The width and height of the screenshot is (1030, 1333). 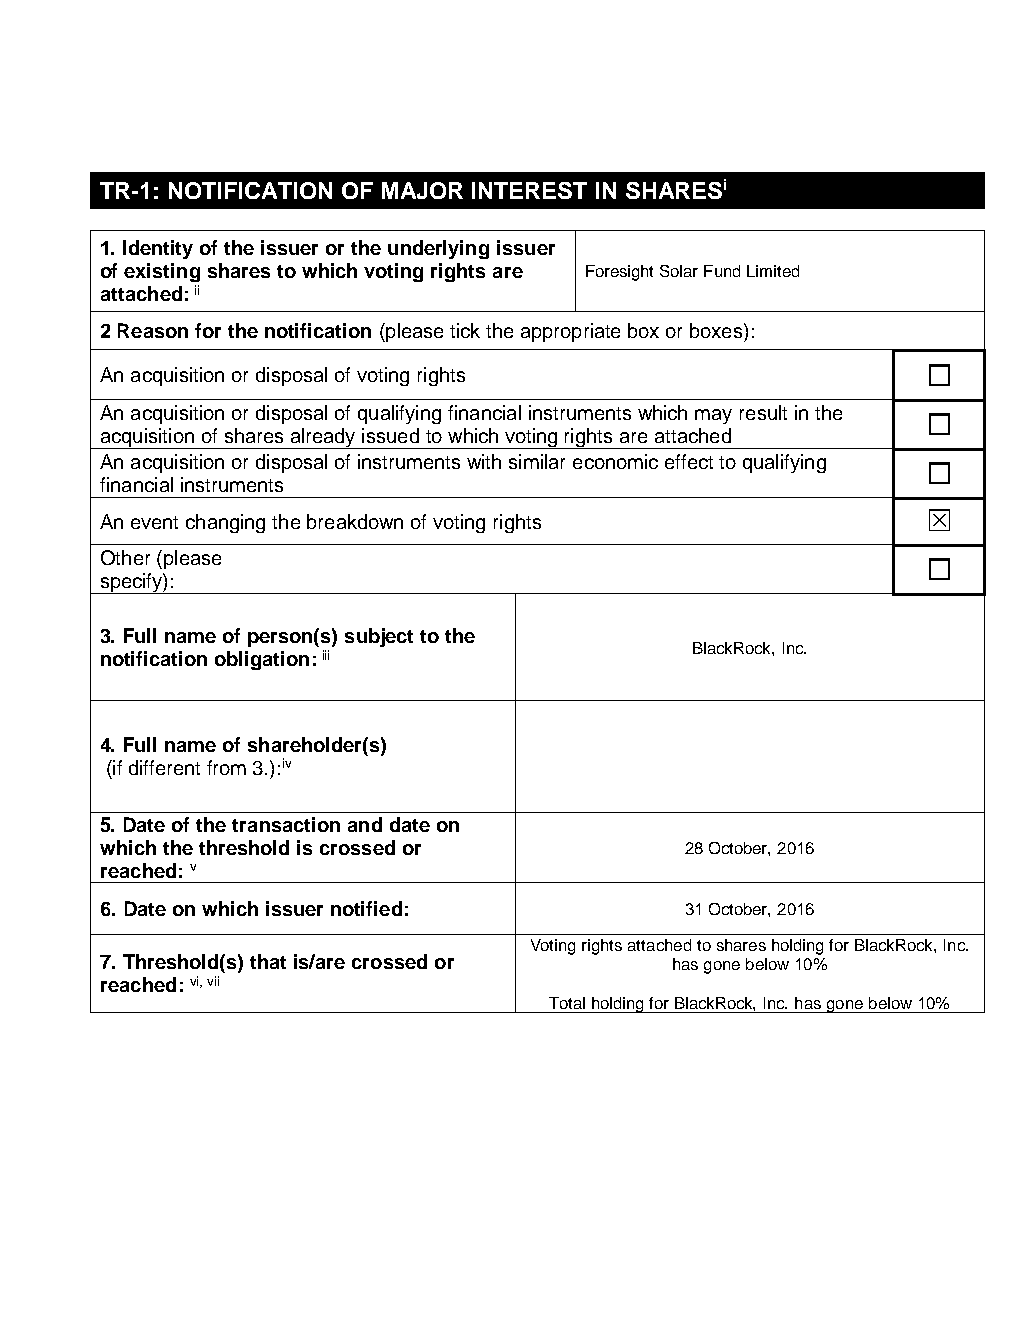 I want to click on Other, so click(x=125, y=557).
